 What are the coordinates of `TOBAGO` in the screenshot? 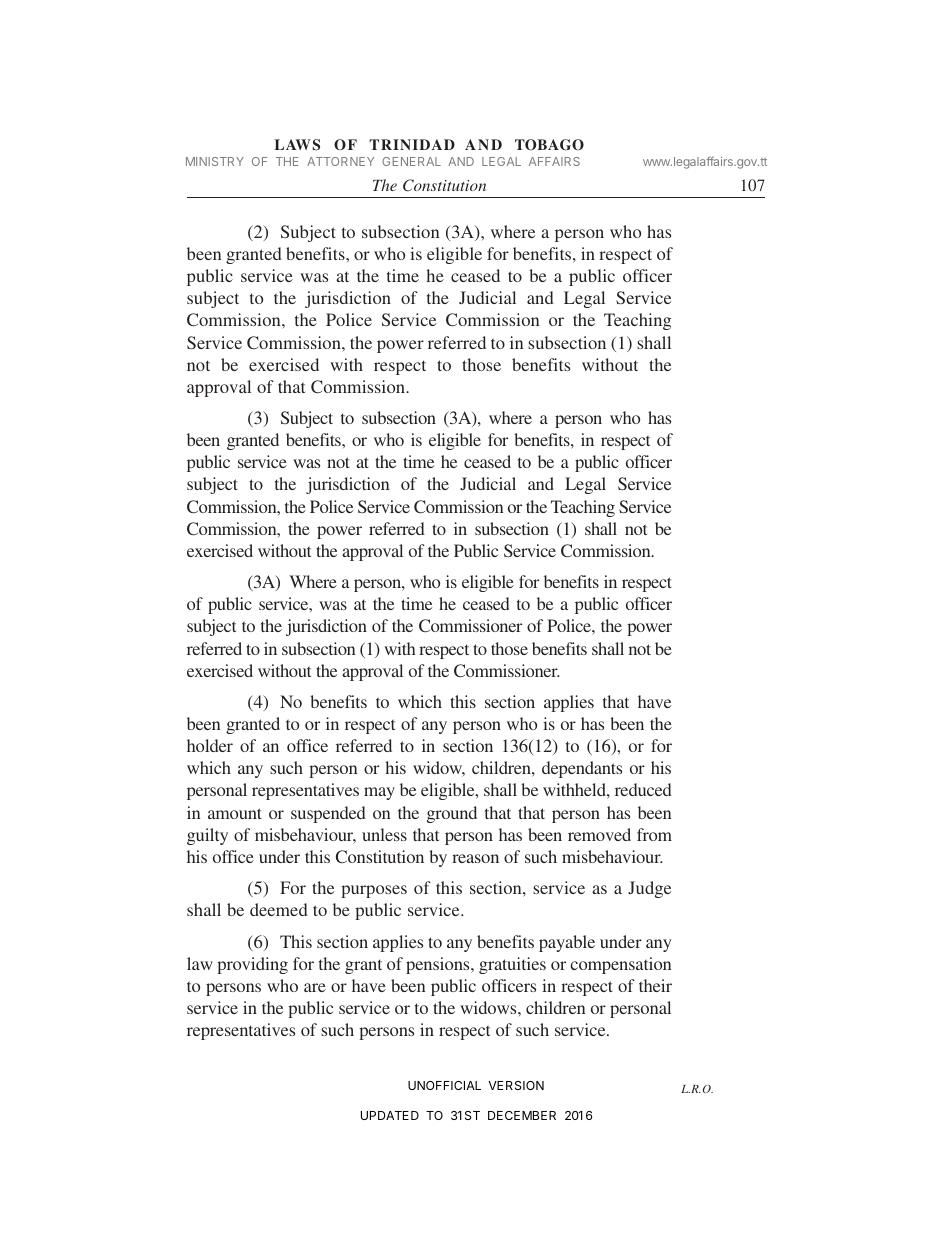 It's located at (549, 145).
